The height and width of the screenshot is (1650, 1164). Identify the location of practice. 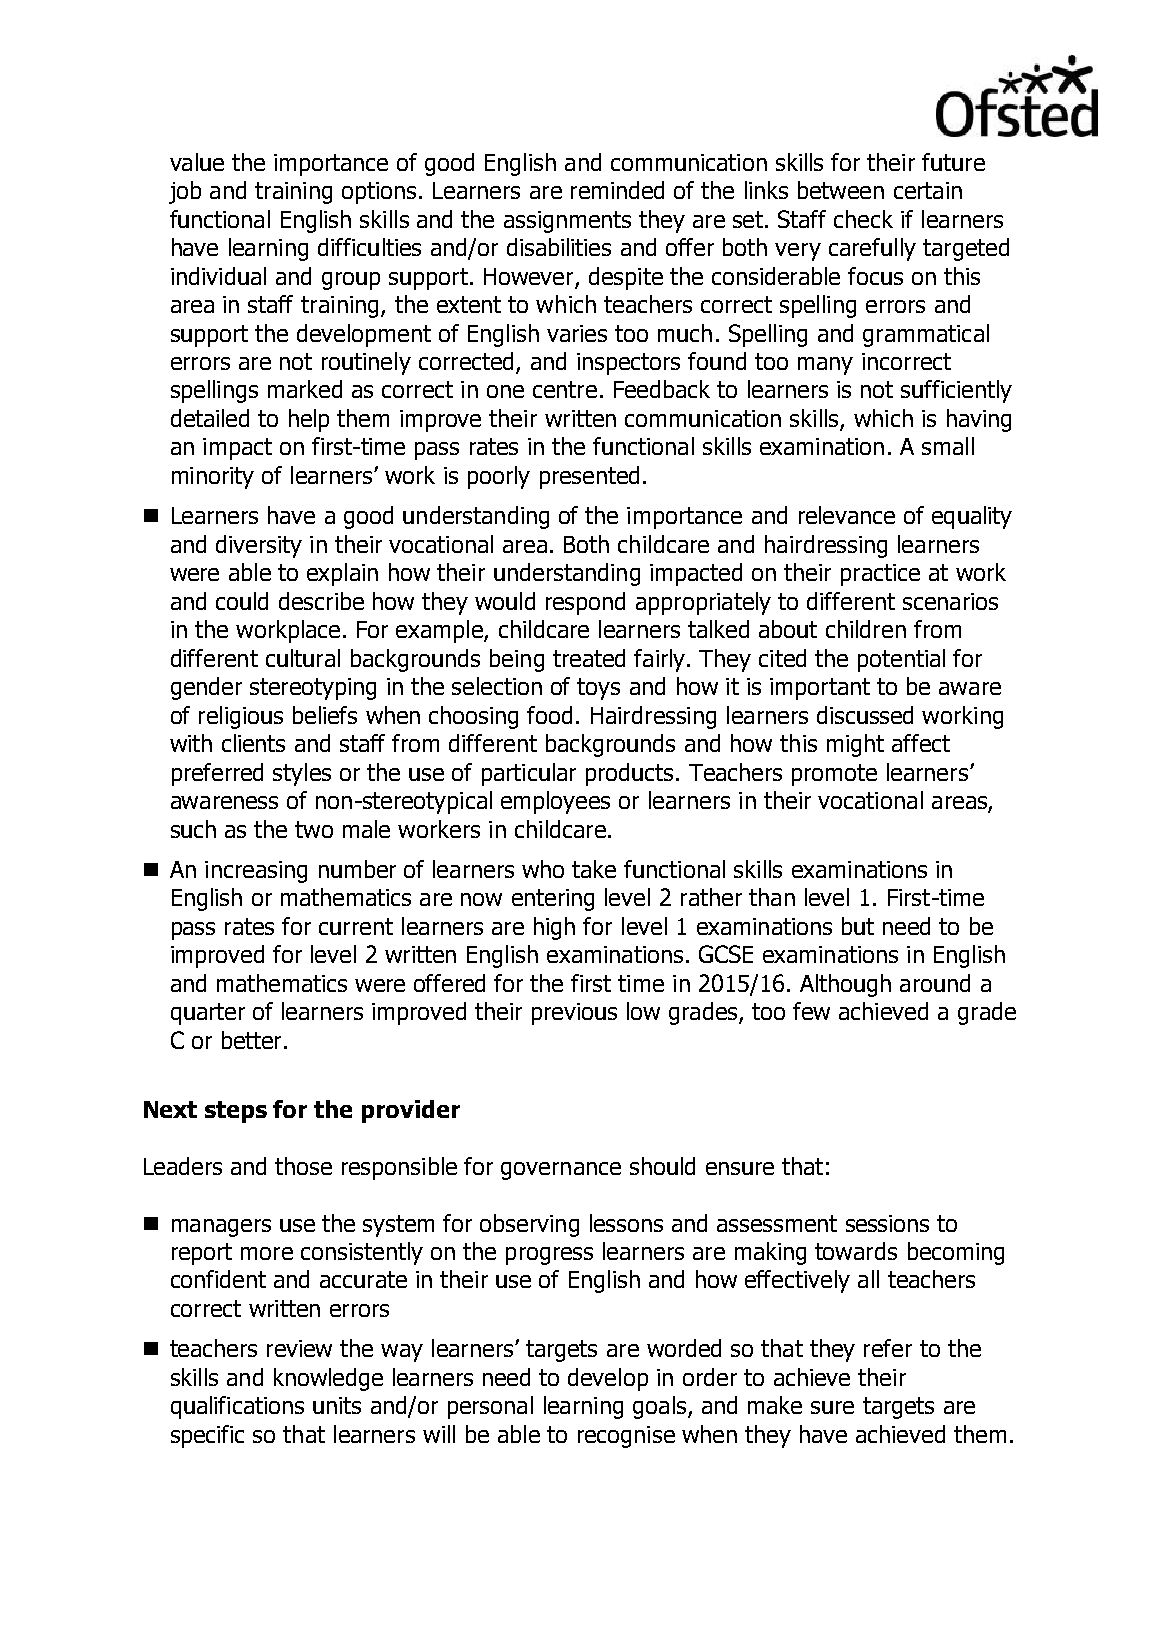
(880, 575).
